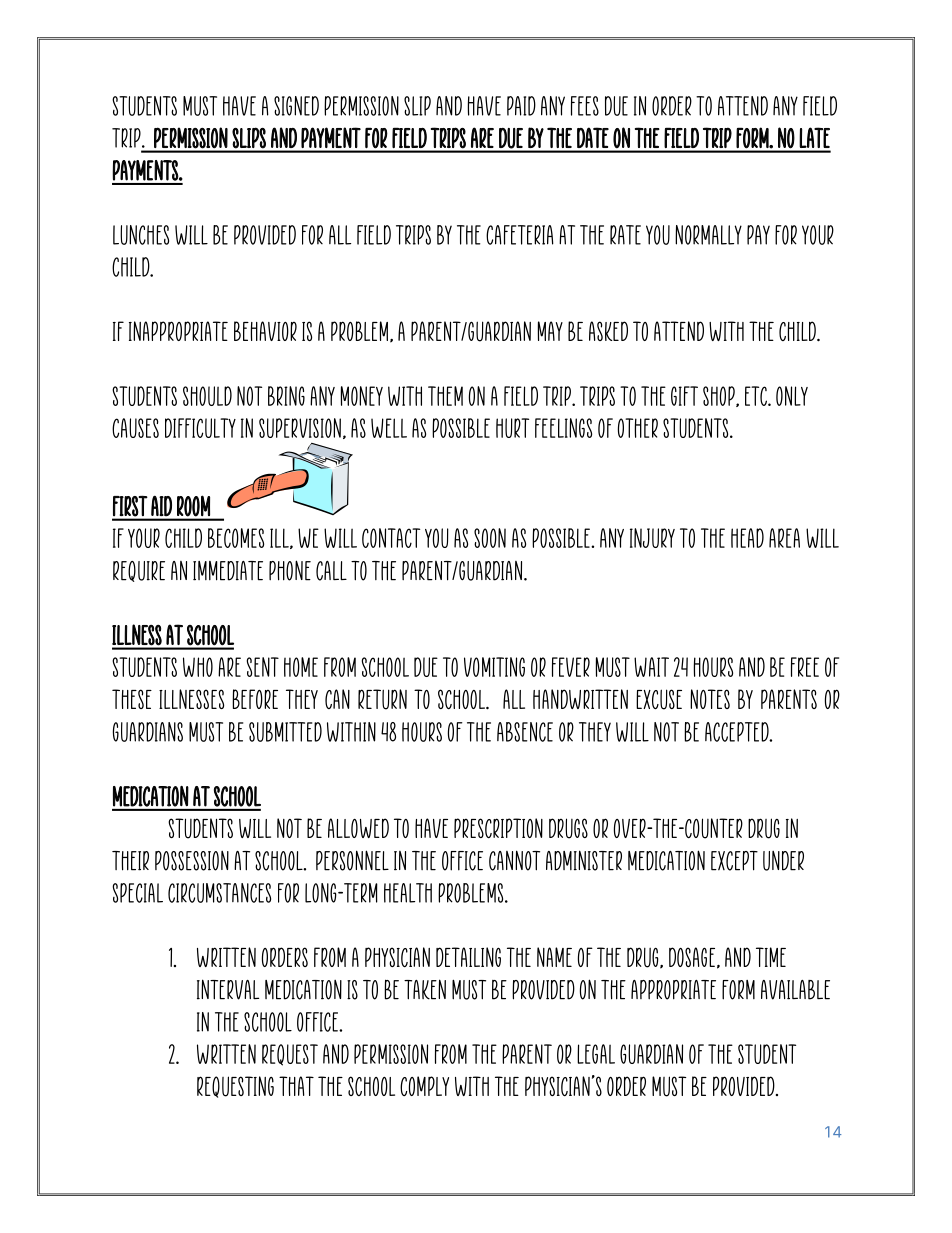 The image size is (952, 1233). What do you see at coordinates (228, 571) in the screenshot?
I see `immediate` at bounding box center [228, 571].
